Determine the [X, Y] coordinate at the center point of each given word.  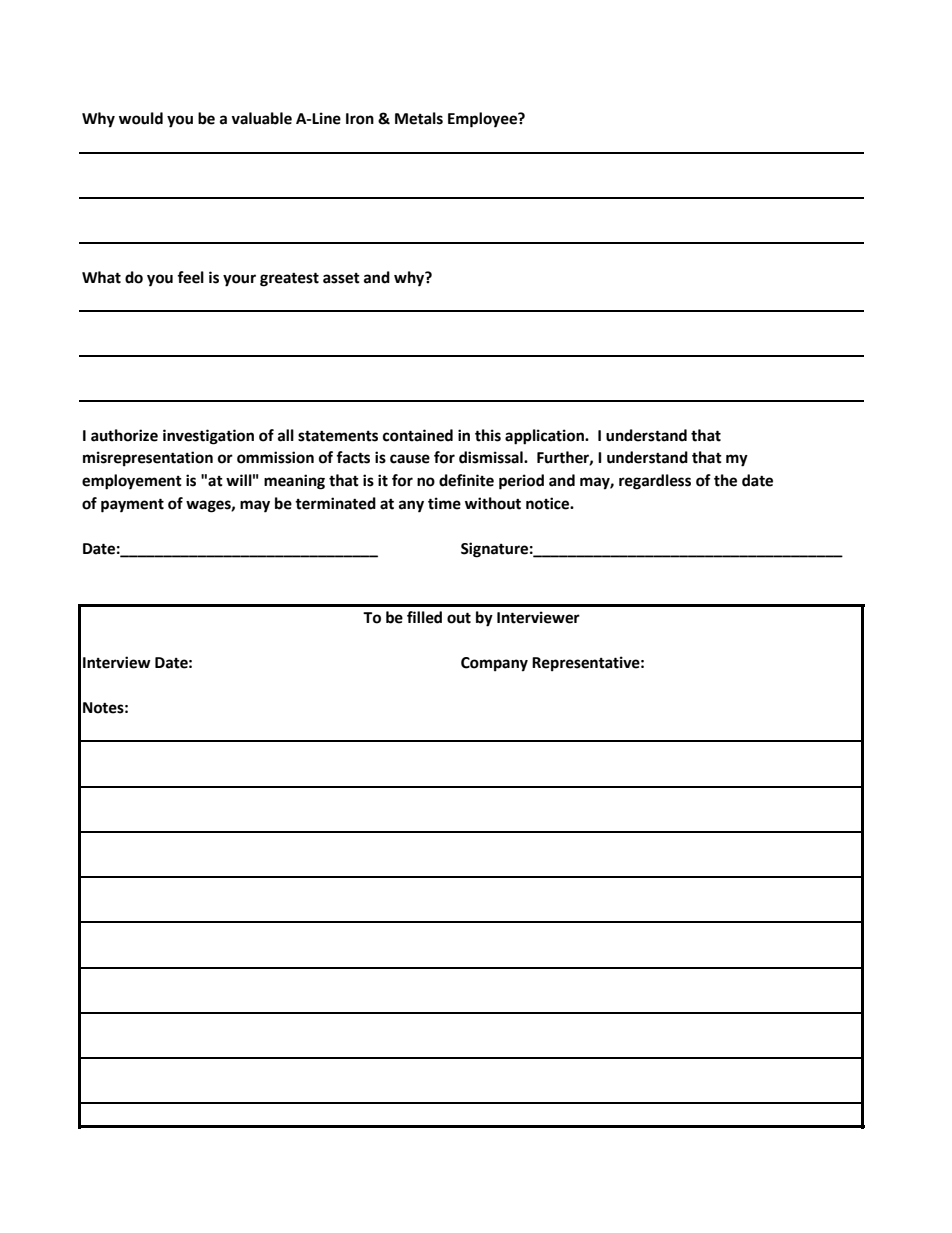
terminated [335, 503]
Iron [360, 119]
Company [494, 664]
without [493, 503]
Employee [483, 120]
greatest [289, 279]
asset [341, 278]
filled [424, 617]
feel [190, 277]
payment [132, 505]
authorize [124, 435]
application [545, 437]
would [141, 118]
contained [418, 435]
